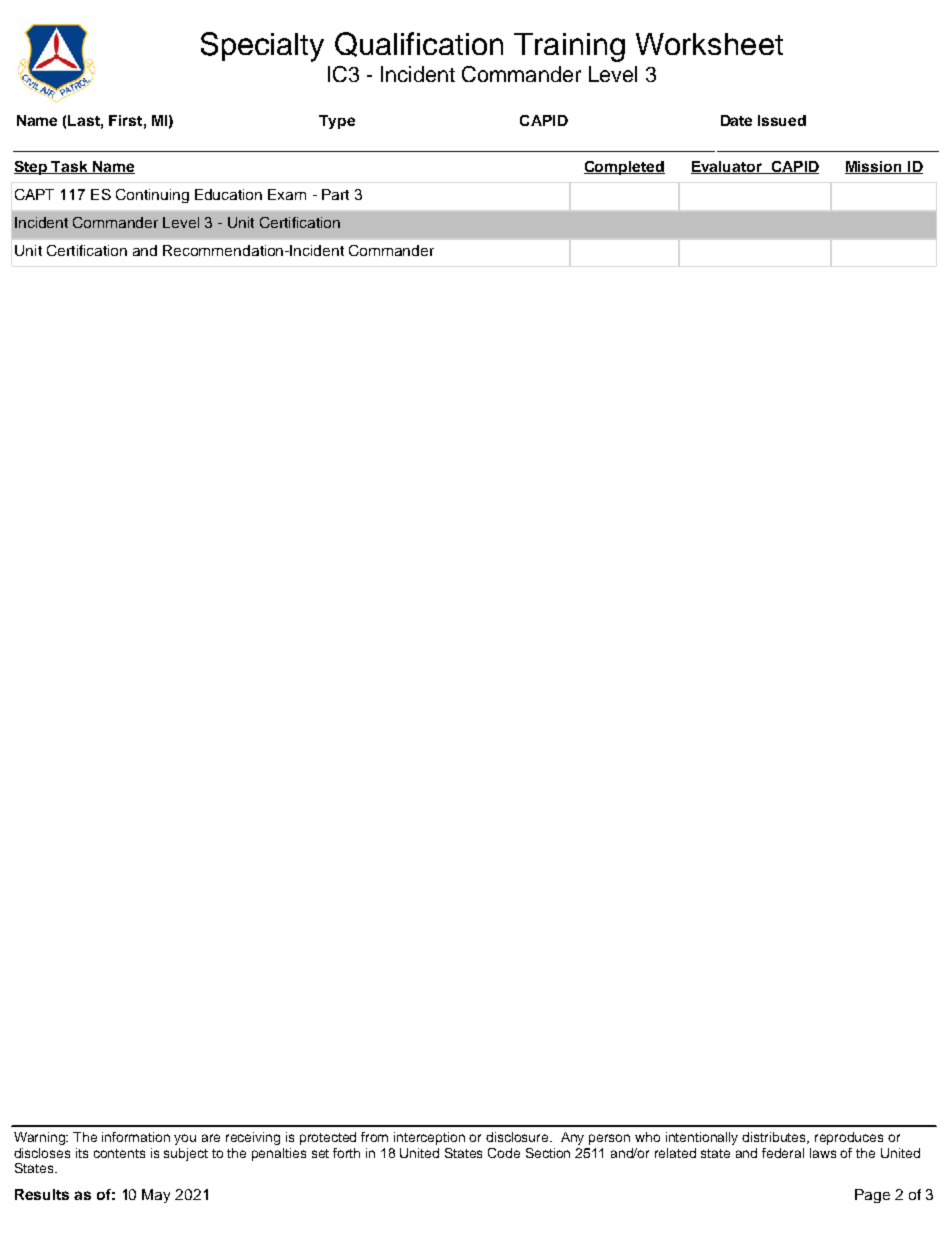 The height and width of the document is (1233, 952). I want to click on Evaluator, so click(727, 167).
